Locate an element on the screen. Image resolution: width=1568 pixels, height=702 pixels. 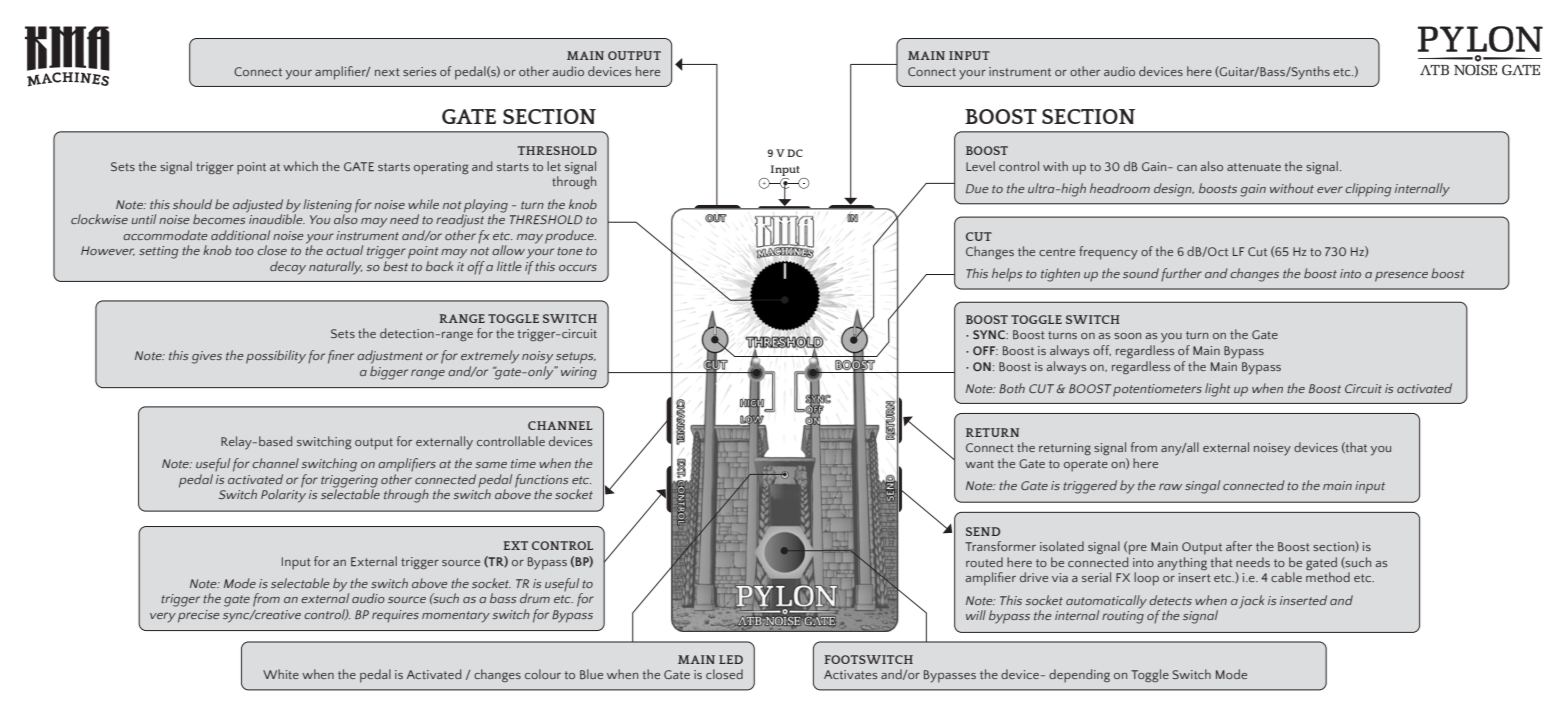
attenuate is located at coordinates (1254, 167).
